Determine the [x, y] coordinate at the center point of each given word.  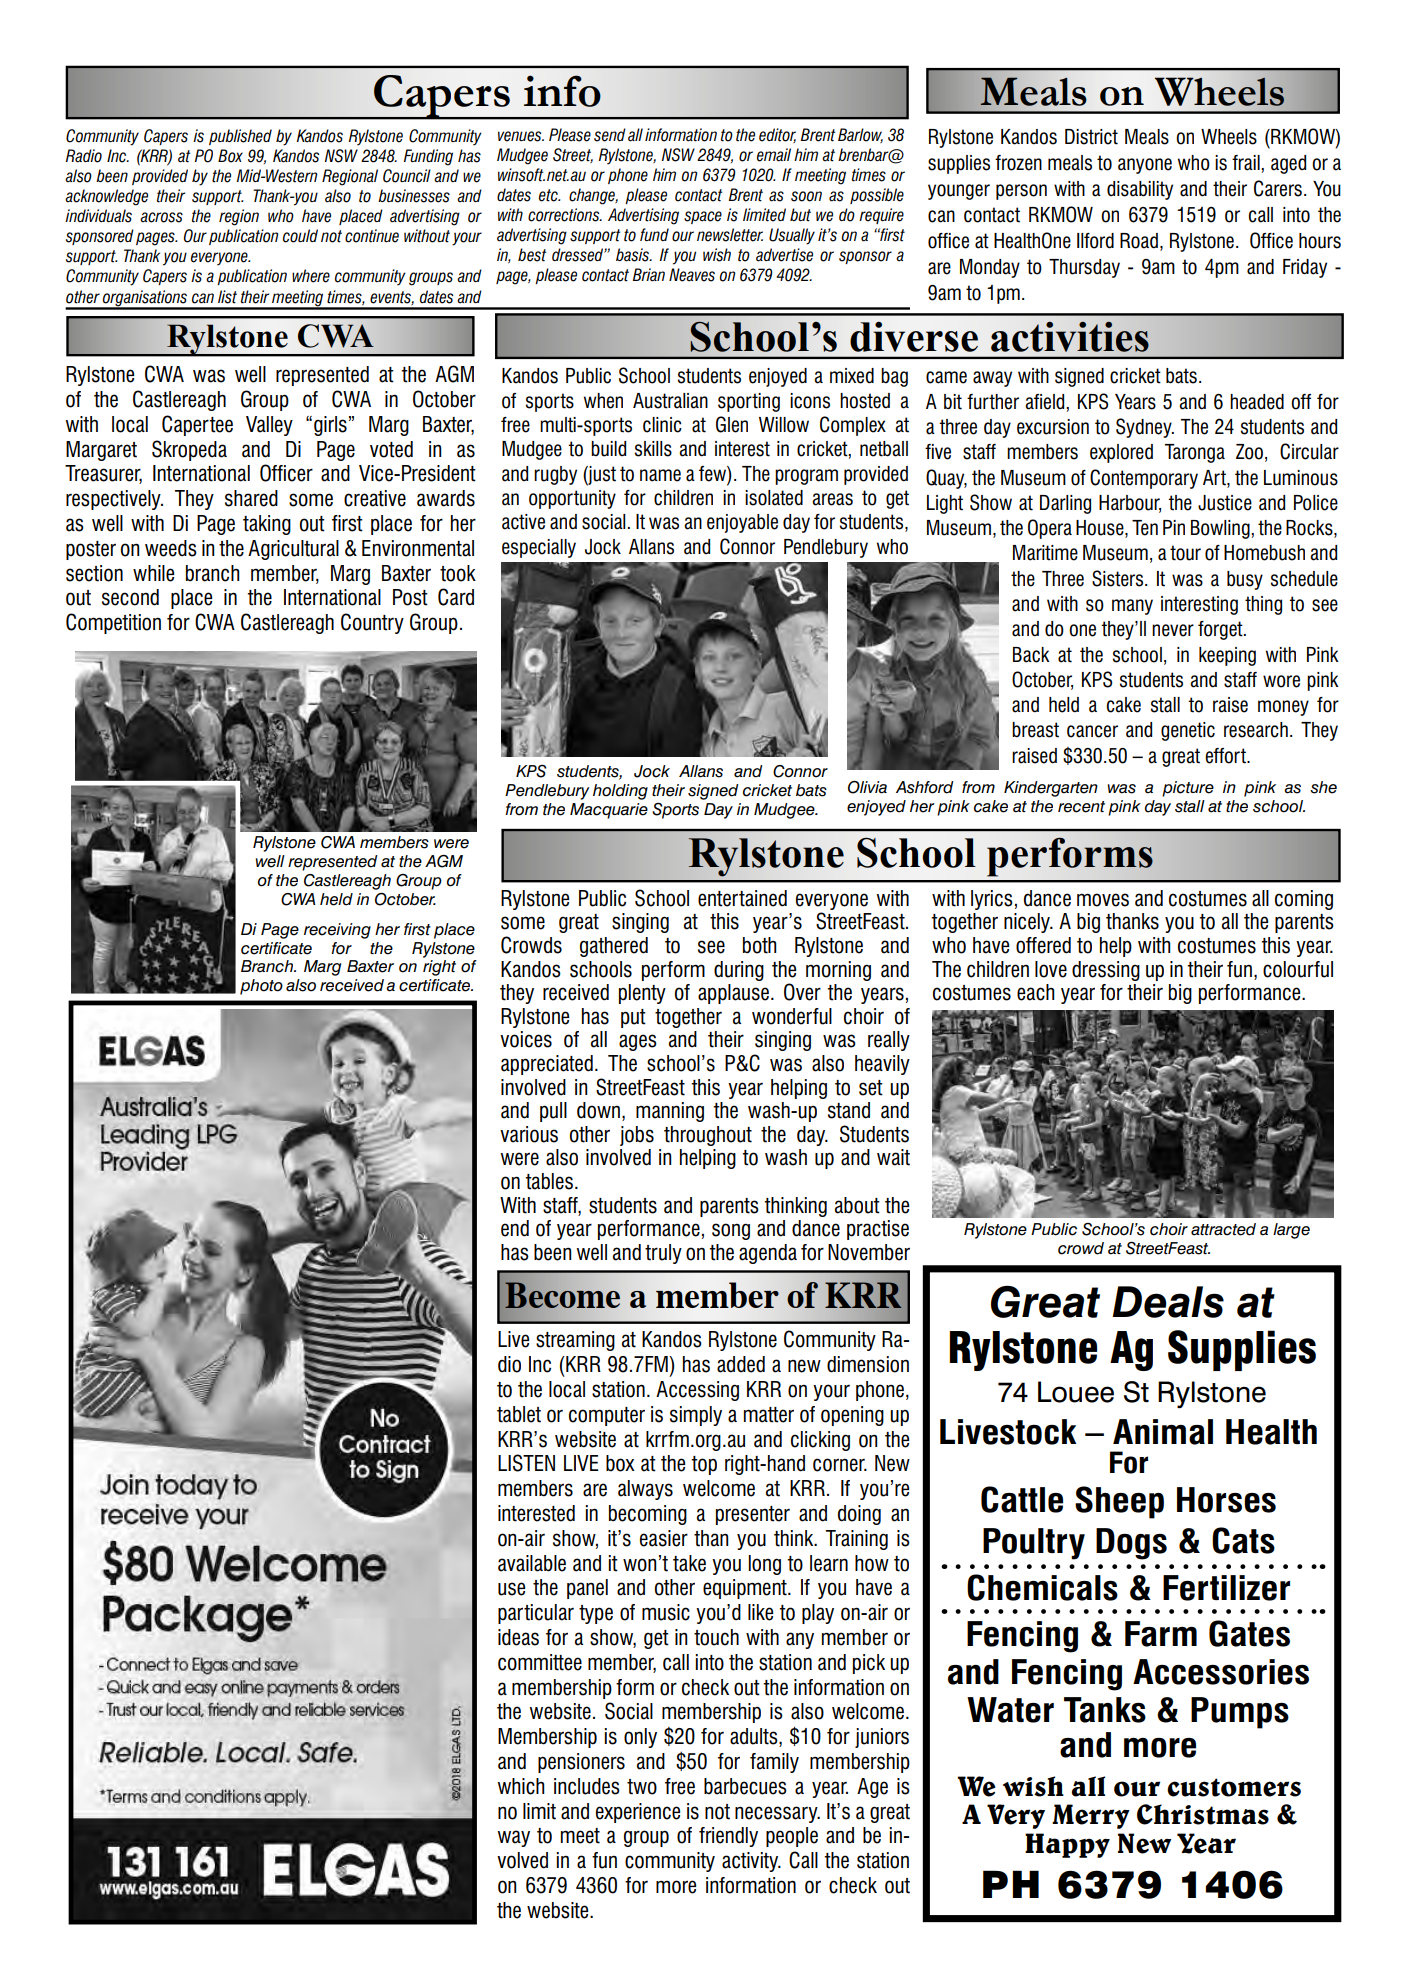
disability [1140, 190]
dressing [1106, 971]
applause [733, 994]
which [521, 1786]
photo [261, 987]
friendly [728, 1837]
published [240, 137]
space [703, 217]
